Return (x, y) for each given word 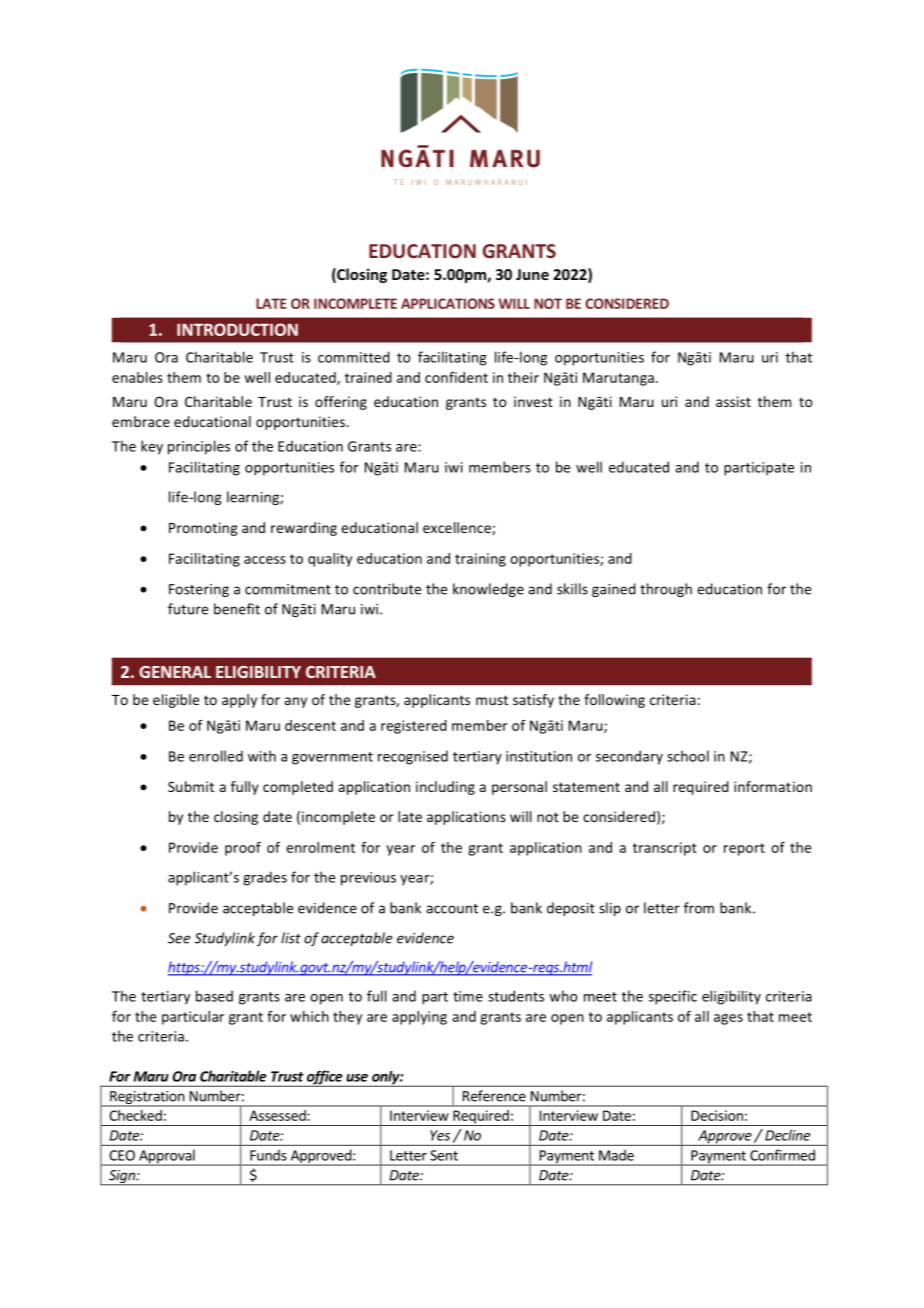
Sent (444, 1155)
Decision (717, 1115)
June (532, 274)
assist (733, 401)
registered (414, 727)
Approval (167, 1157)
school (688, 756)
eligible (176, 701)
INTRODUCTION (237, 329)
